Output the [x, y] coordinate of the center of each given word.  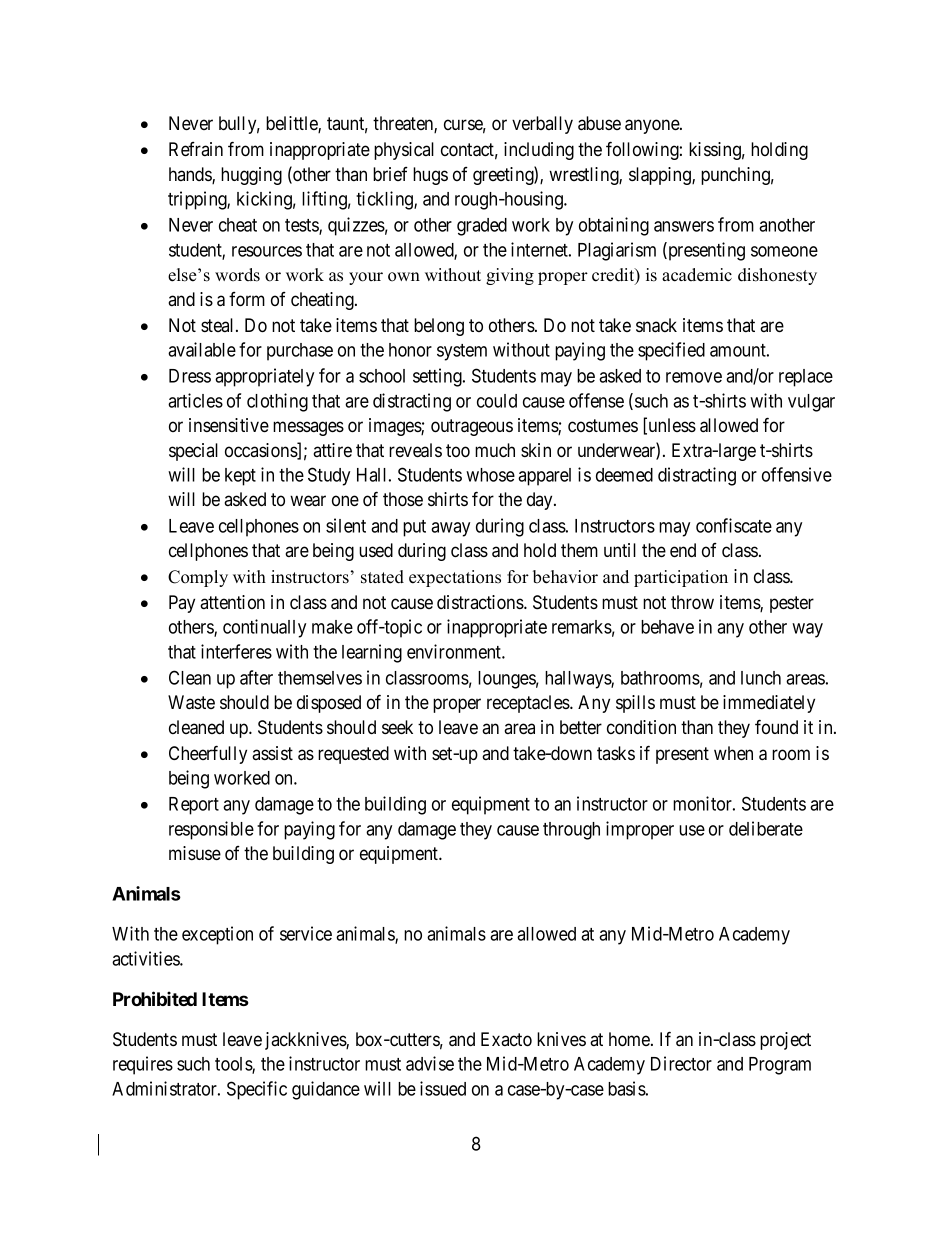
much [495, 450]
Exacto [506, 1039]
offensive [797, 474]
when [733, 753]
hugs [430, 176]
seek [397, 727]
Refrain [196, 149]
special [193, 452]
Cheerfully [208, 754]
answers [684, 226]
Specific [257, 1090]
